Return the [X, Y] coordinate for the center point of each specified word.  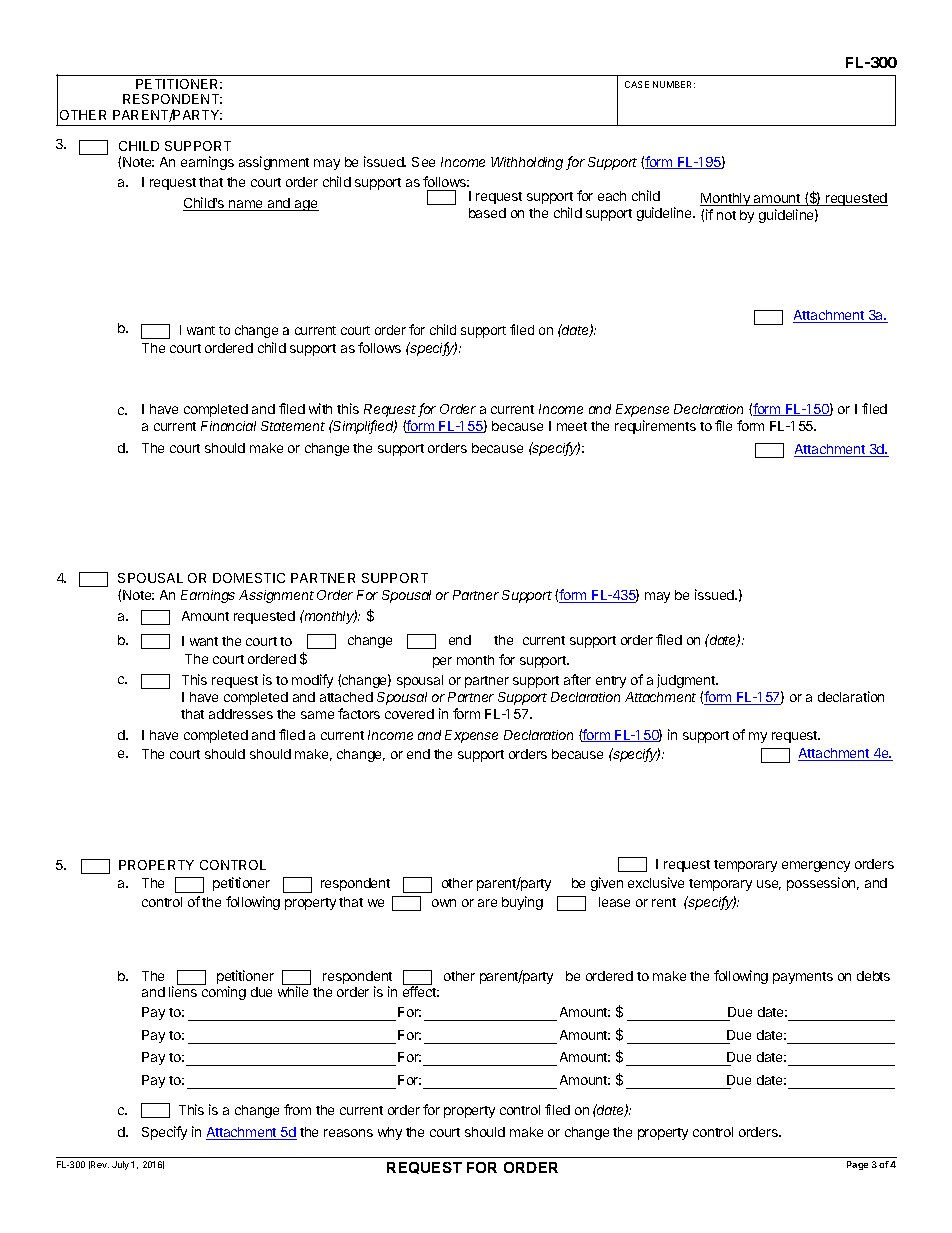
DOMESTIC [249, 578]
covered [409, 714]
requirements [655, 427]
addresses [241, 714]
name [246, 205]
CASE [637, 84]
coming [224, 993]
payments [803, 978]
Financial [228, 426]
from [297, 1109]
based [487, 213]
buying [522, 903]
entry [611, 682]
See [423, 162]
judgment [687, 681]
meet [572, 426]
